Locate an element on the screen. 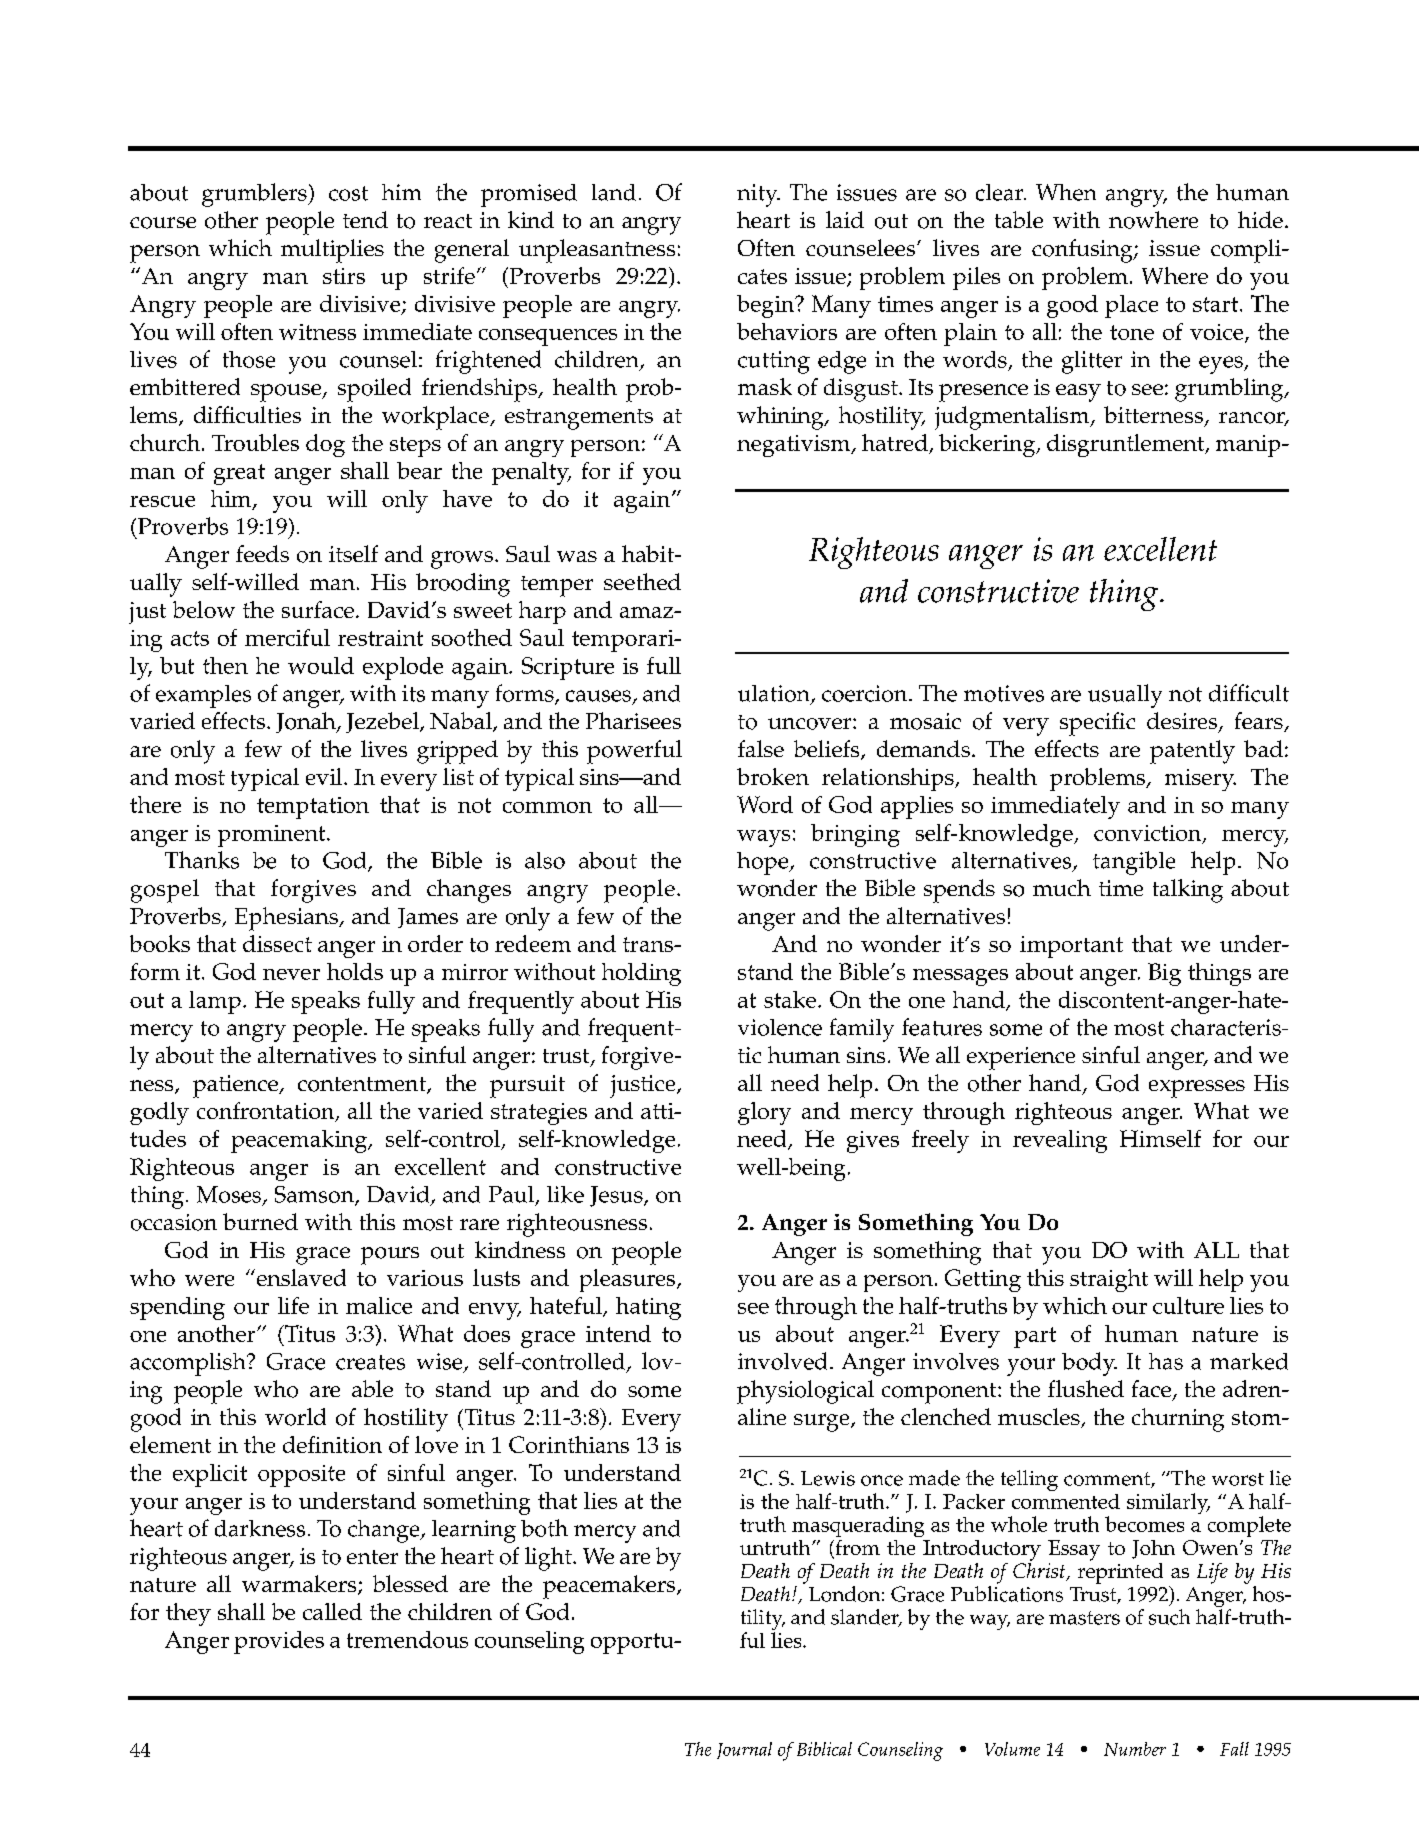 The height and width of the screenshot is (1837, 1419). Jesus is located at coordinates (617, 1196).
